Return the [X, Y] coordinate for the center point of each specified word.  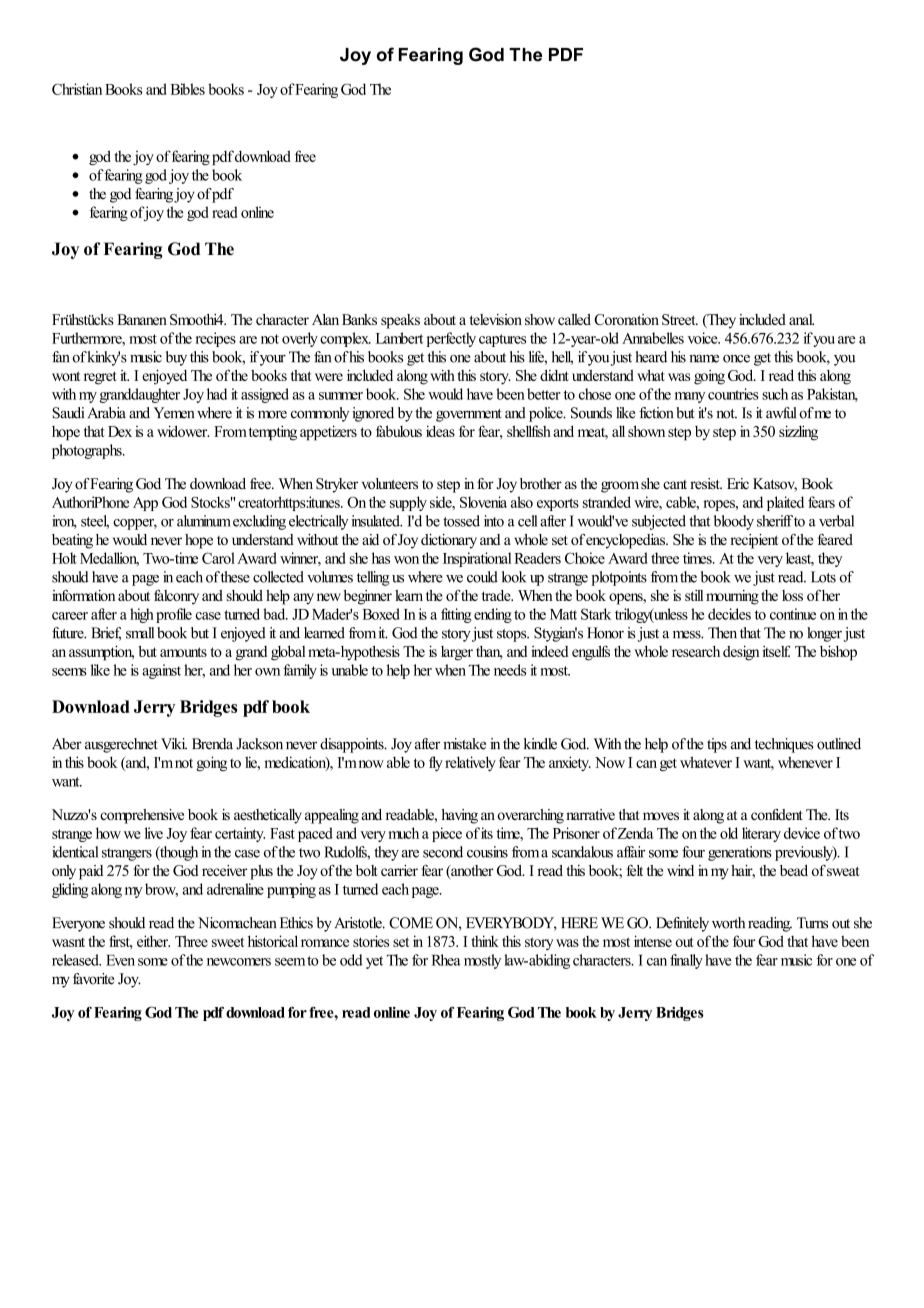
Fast [282, 833]
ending [493, 615]
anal [801, 319]
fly [436, 763]
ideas [440, 431]
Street [680, 319]
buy [176, 358]
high [142, 615]
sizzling [798, 433]
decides [729, 614]
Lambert [399, 338]
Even [120, 960]
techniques [784, 745]
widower [183, 431]
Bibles [188, 89]
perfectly [451, 339]
